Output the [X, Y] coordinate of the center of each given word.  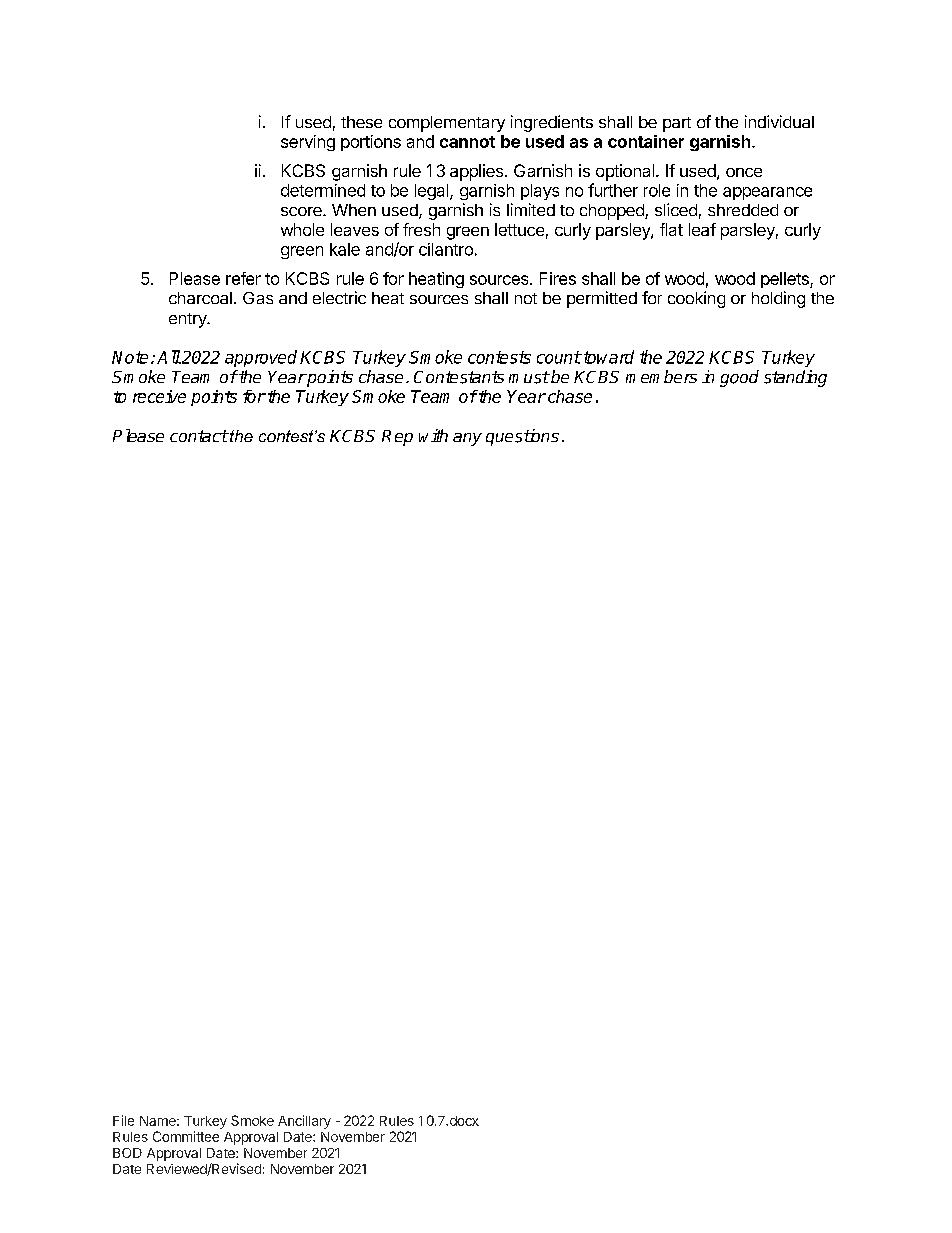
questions [522, 437]
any [467, 439]
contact [199, 436]
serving [308, 143]
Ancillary [304, 1122]
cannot [467, 142]
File [123, 1120]
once [744, 172]
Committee [186, 1136]
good [739, 378]
